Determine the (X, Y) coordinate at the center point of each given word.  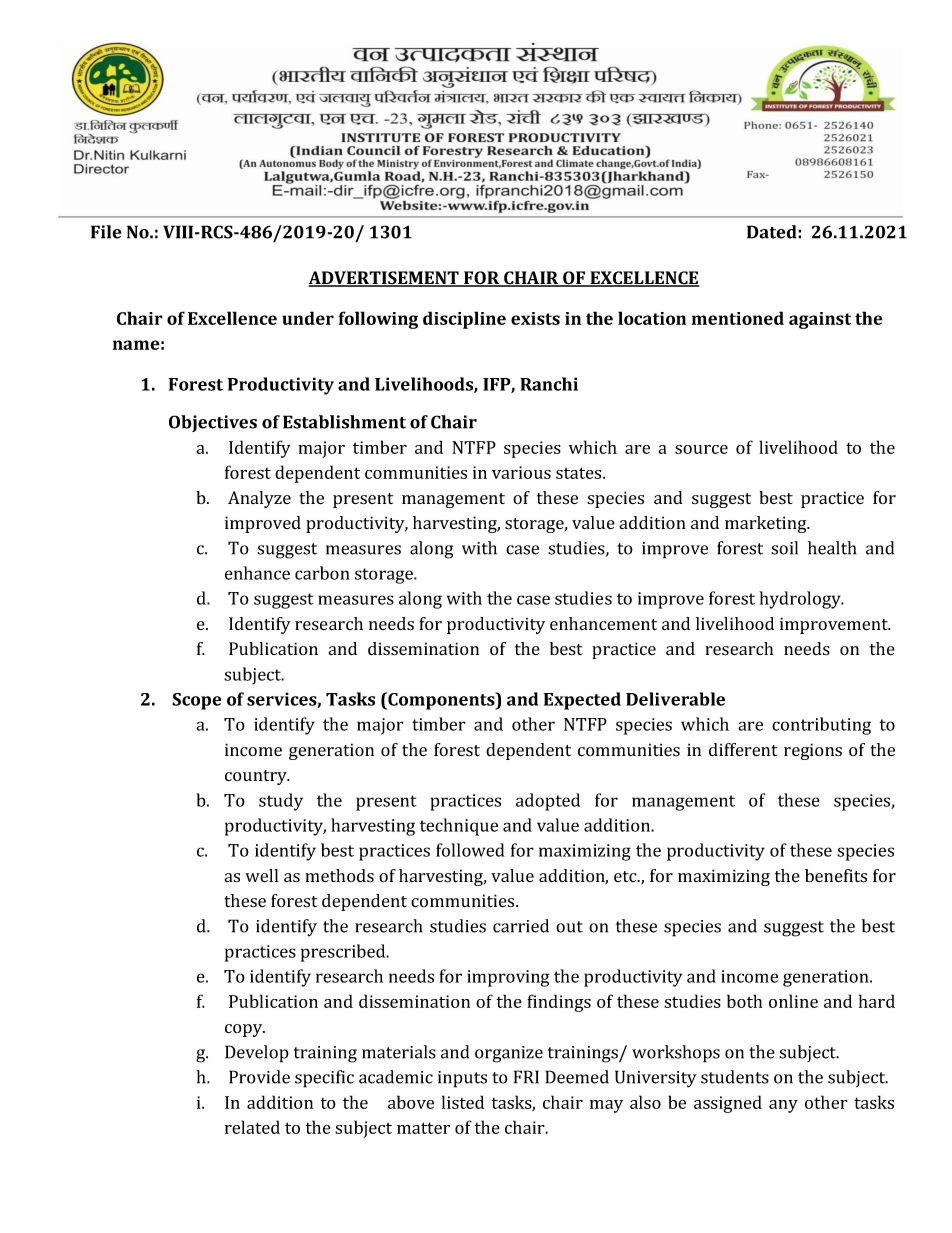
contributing (821, 726)
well (261, 876)
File (106, 232)
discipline (464, 320)
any (783, 1106)
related (252, 1127)
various (521, 472)
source (701, 449)
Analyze (259, 499)
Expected (582, 701)
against (820, 320)
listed (463, 1102)
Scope (197, 701)
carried (521, 926)
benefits (836, 876)
